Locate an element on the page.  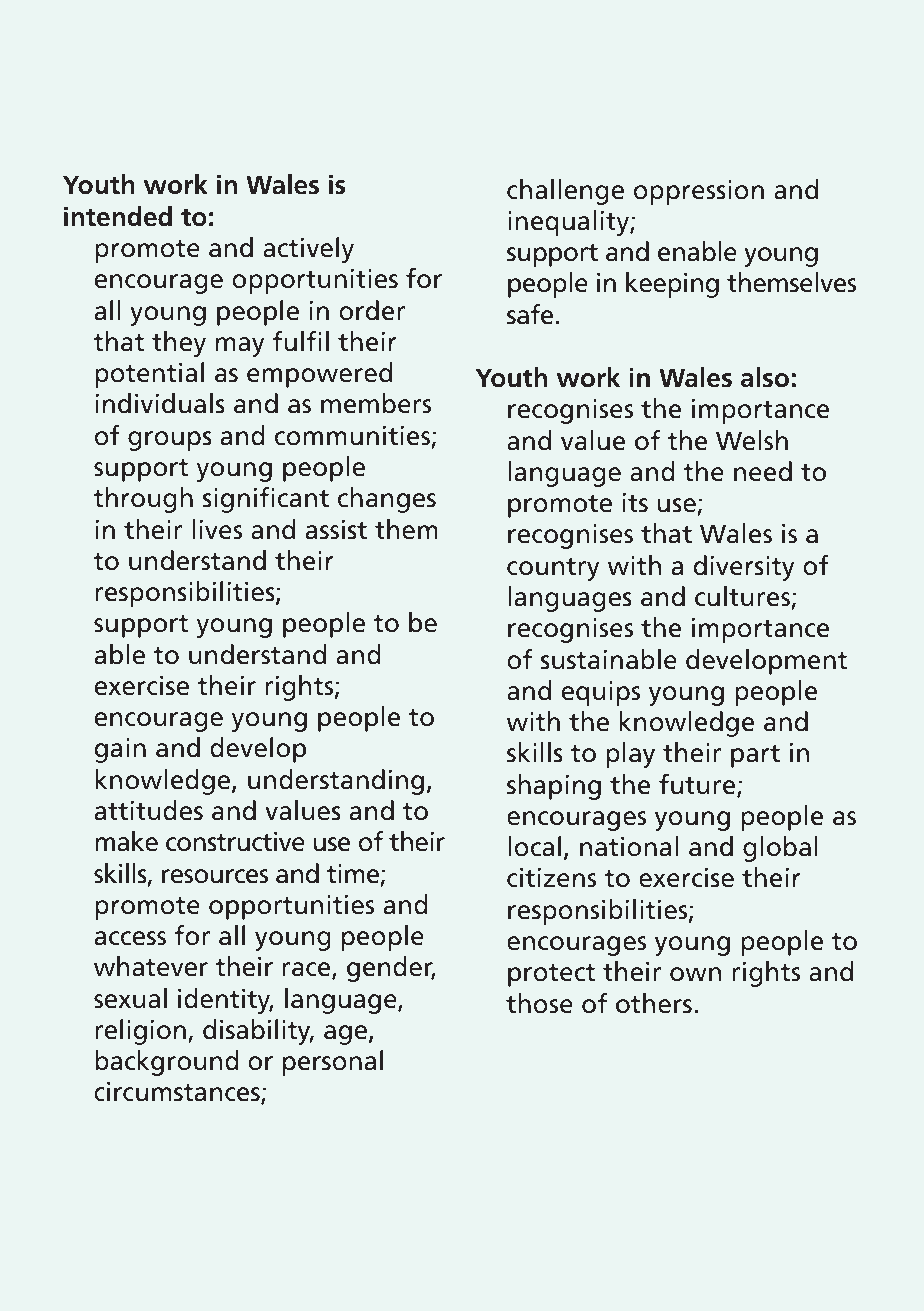
lives is located at coordinates (217, 529).
